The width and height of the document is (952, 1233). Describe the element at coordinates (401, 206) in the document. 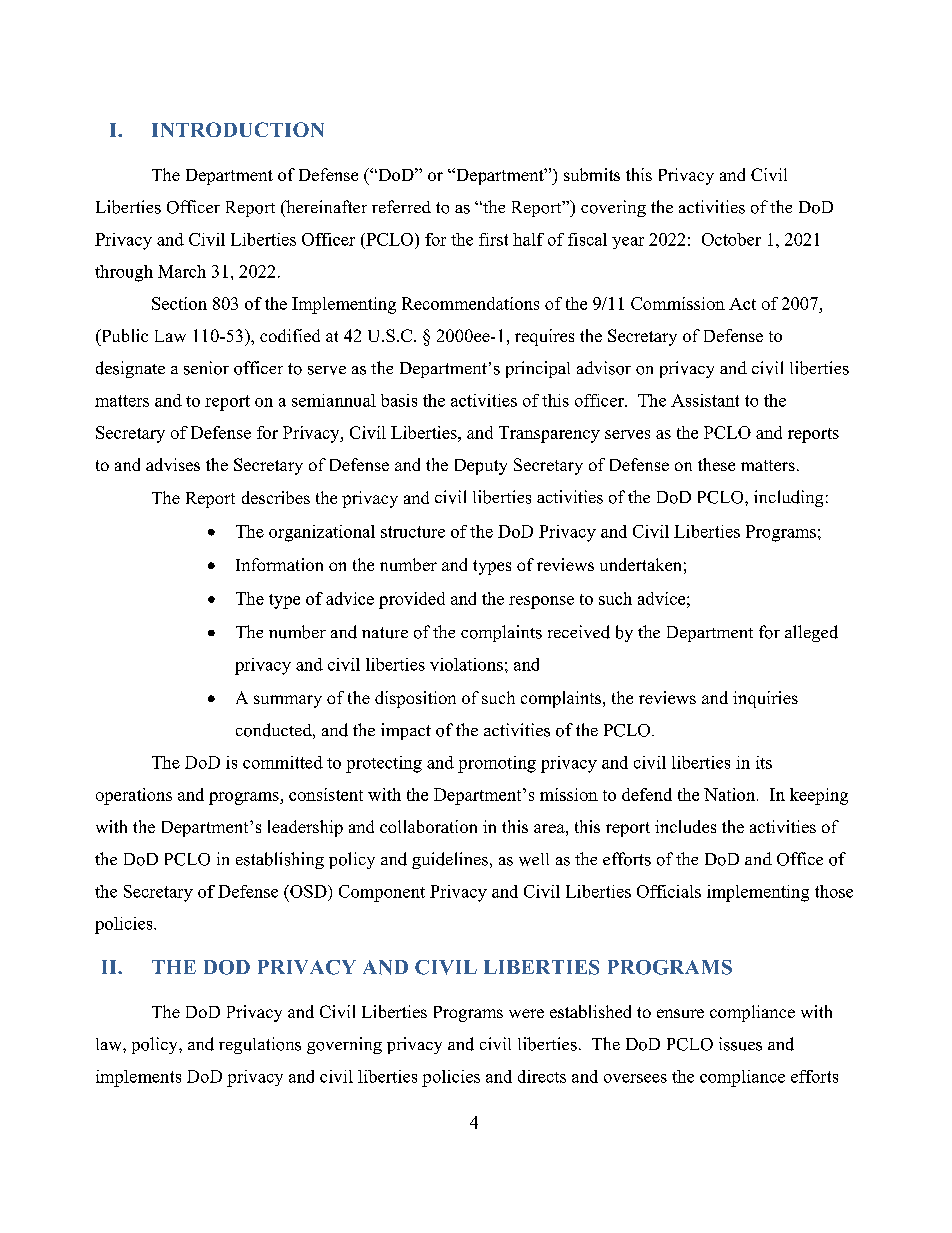

I see `referred` at that location.
